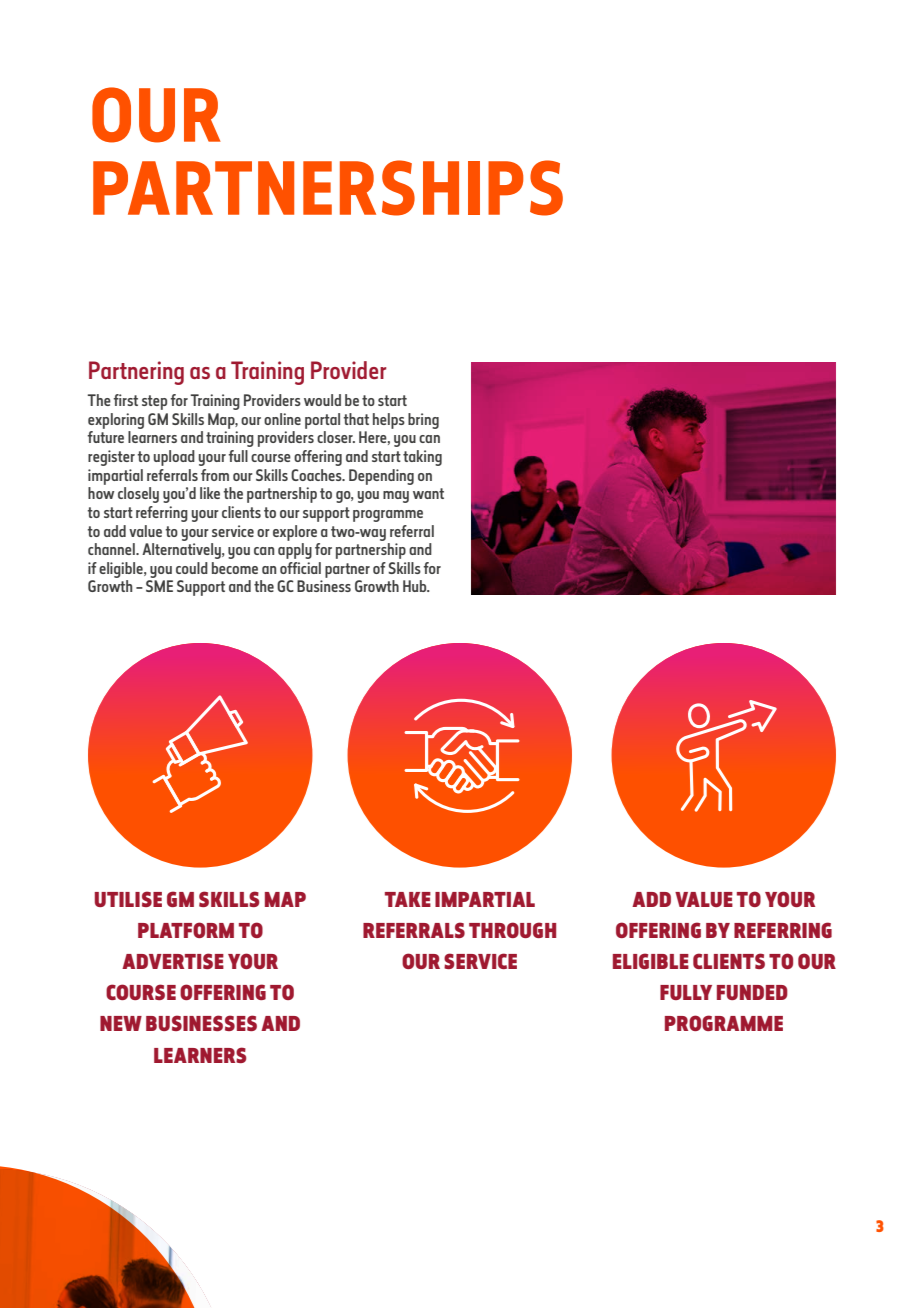 The height and width of the screenshot is (1308, 924). Describe the element at coordinates (422, 458) in the screenshot. I see `taking` at that location.
